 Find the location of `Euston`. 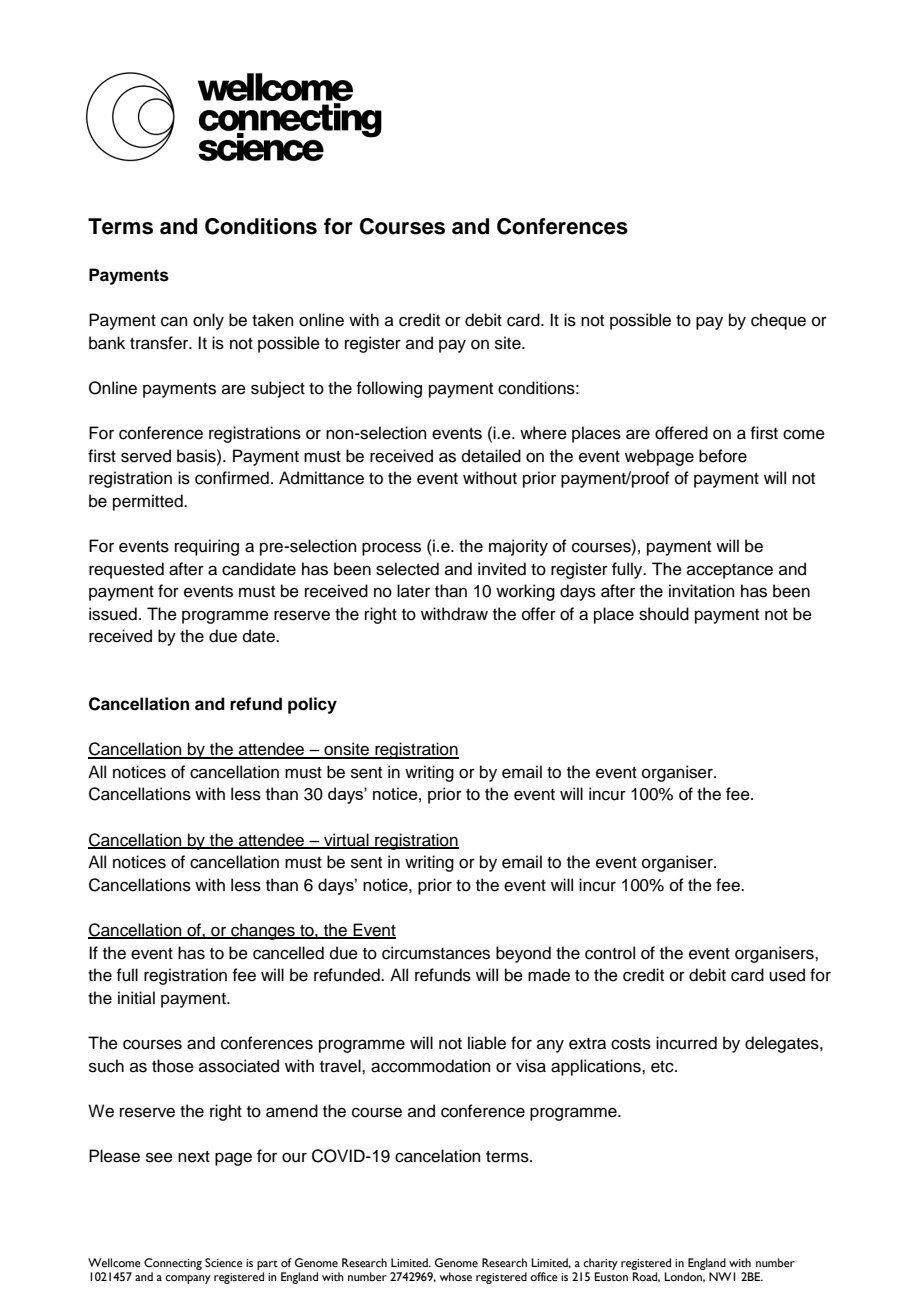

Euston is located at coordinates (611, 1276).
